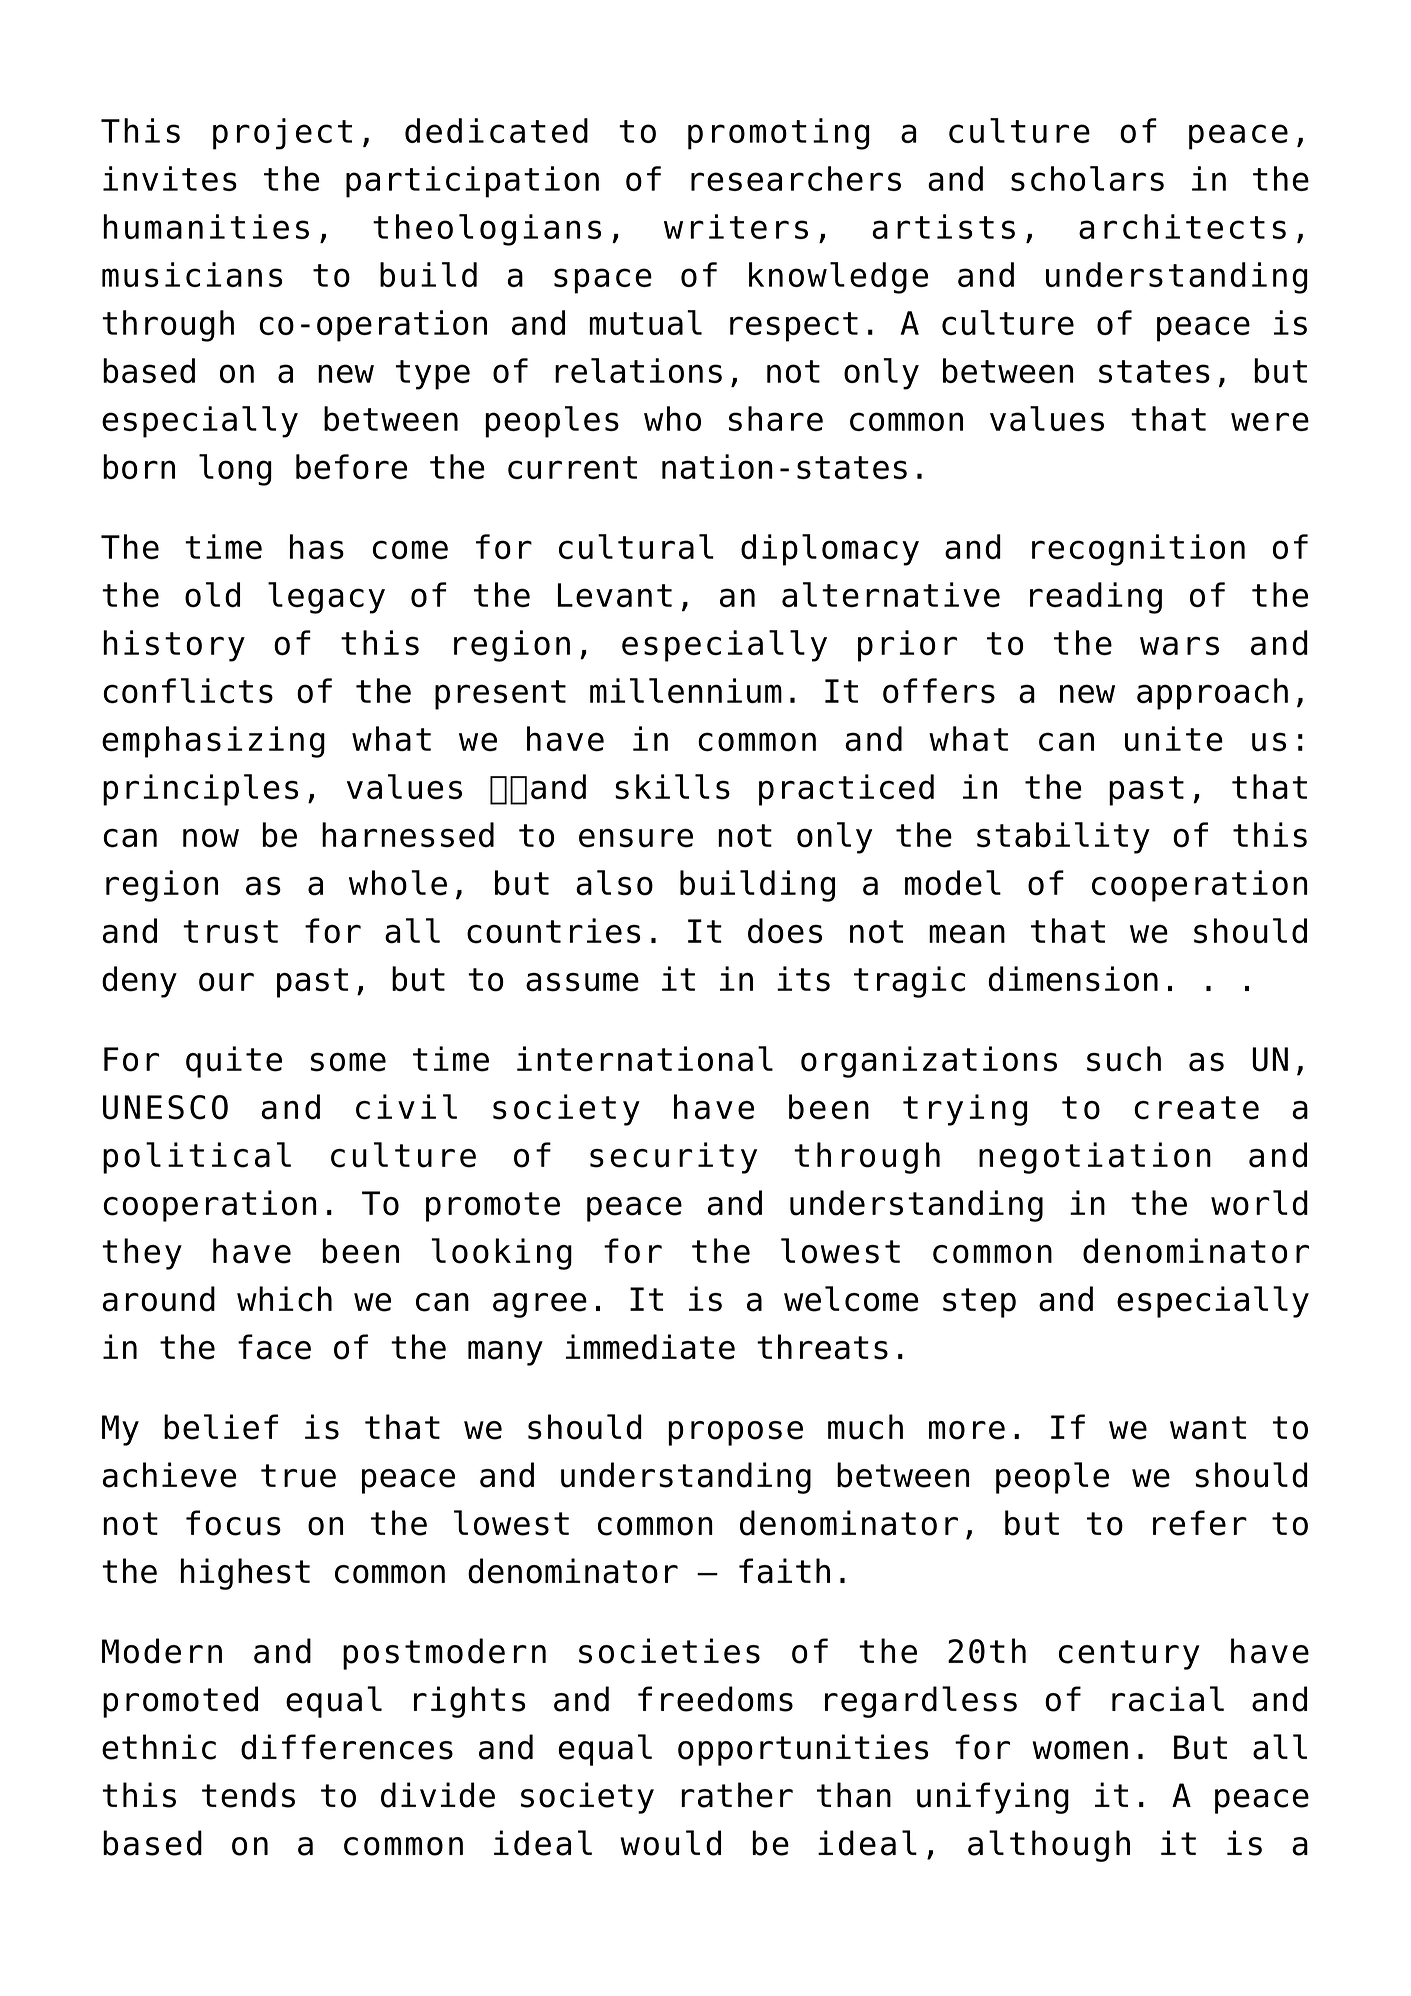 The image size is (1411, 1996). Describe the element at coordinates (735, 1433) in the page. I see `propose` at that location.
